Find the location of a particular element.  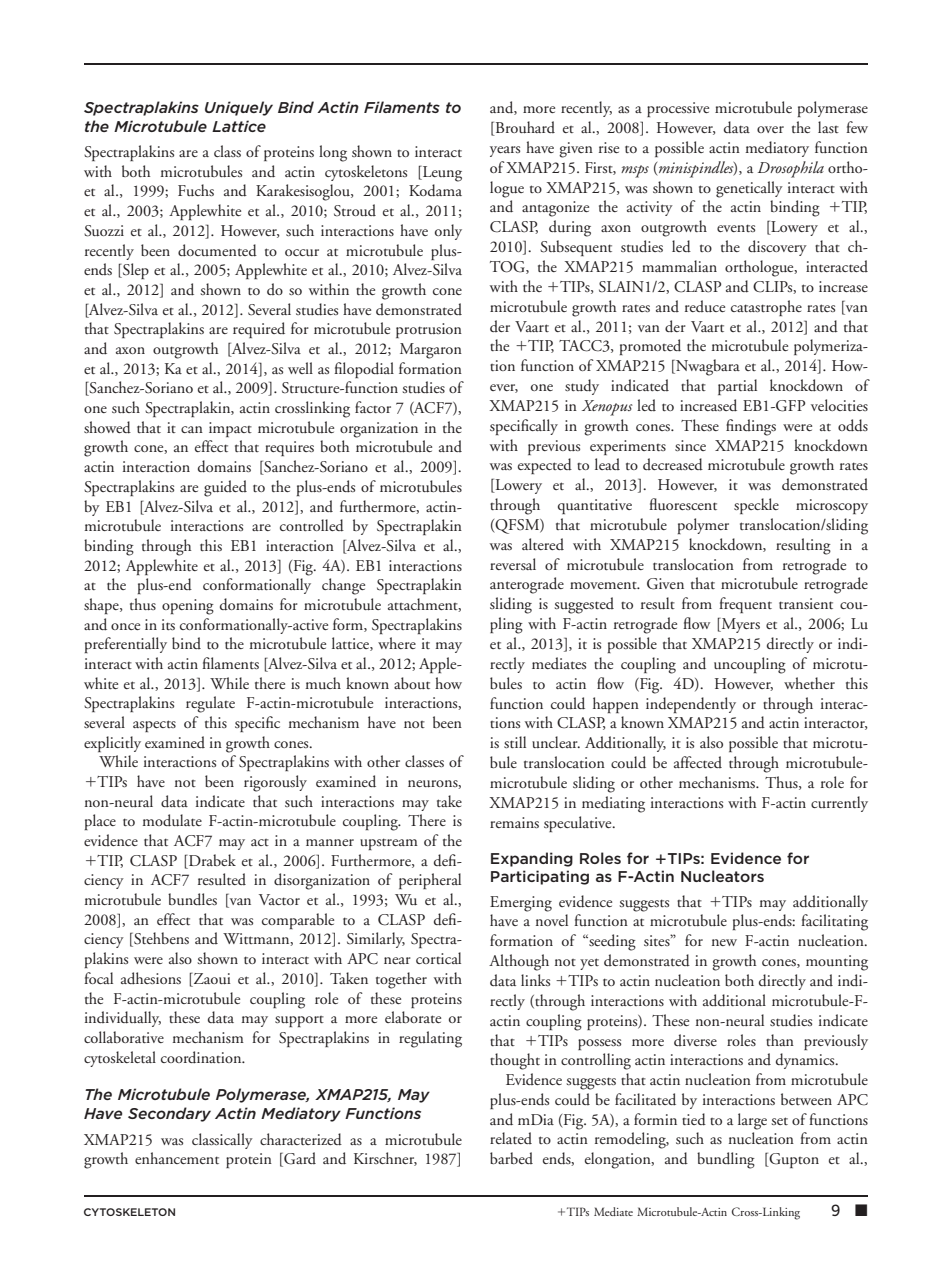

bundles is located at coordinates (192, 899).
